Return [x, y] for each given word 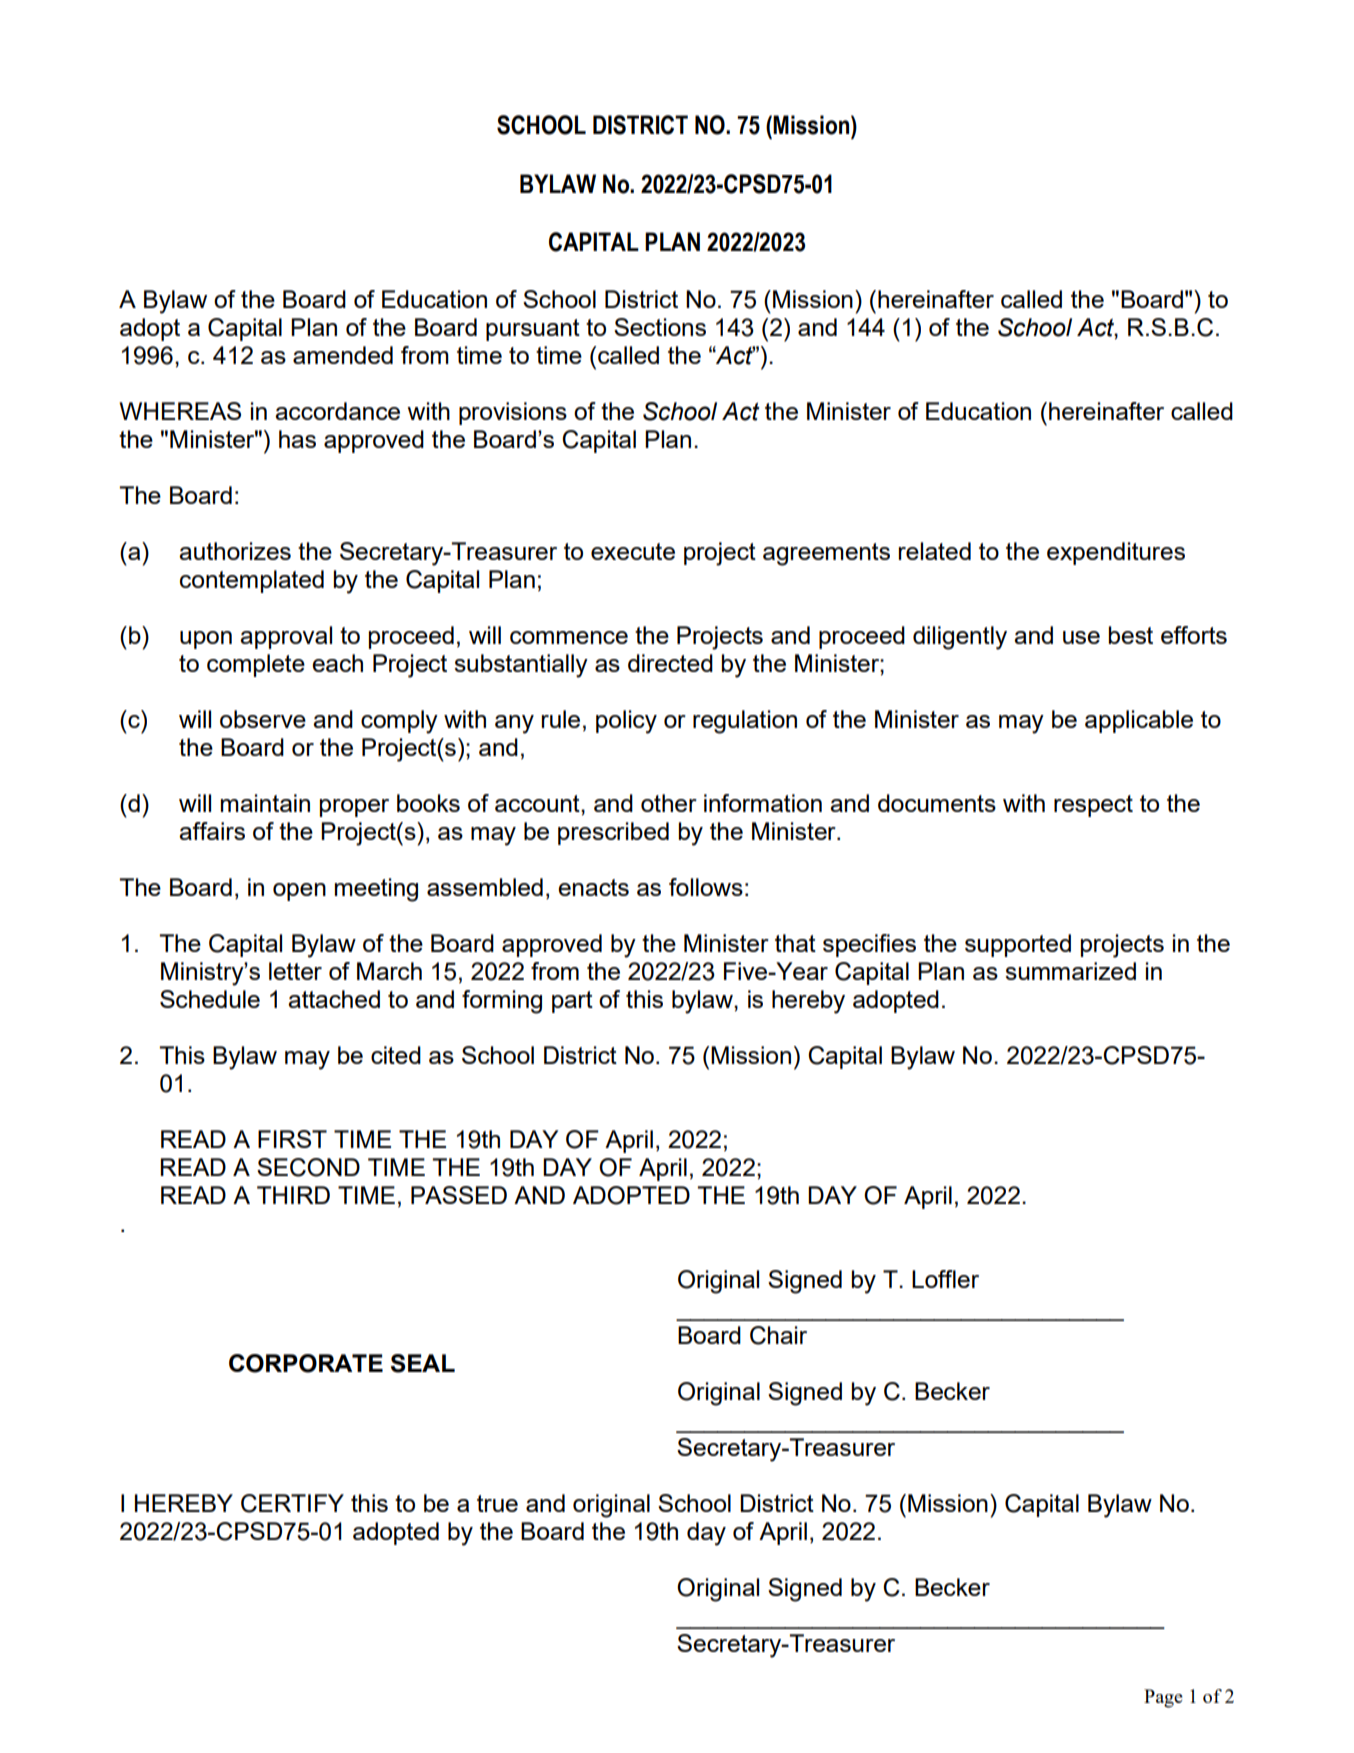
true [497, 1503]
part [572, 1002]
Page [1163, 1698]
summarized [1070, 971]
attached [334, 999]
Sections [660, 327]
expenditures [1116, 553]
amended [343, 355]
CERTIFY [292, 1503]
